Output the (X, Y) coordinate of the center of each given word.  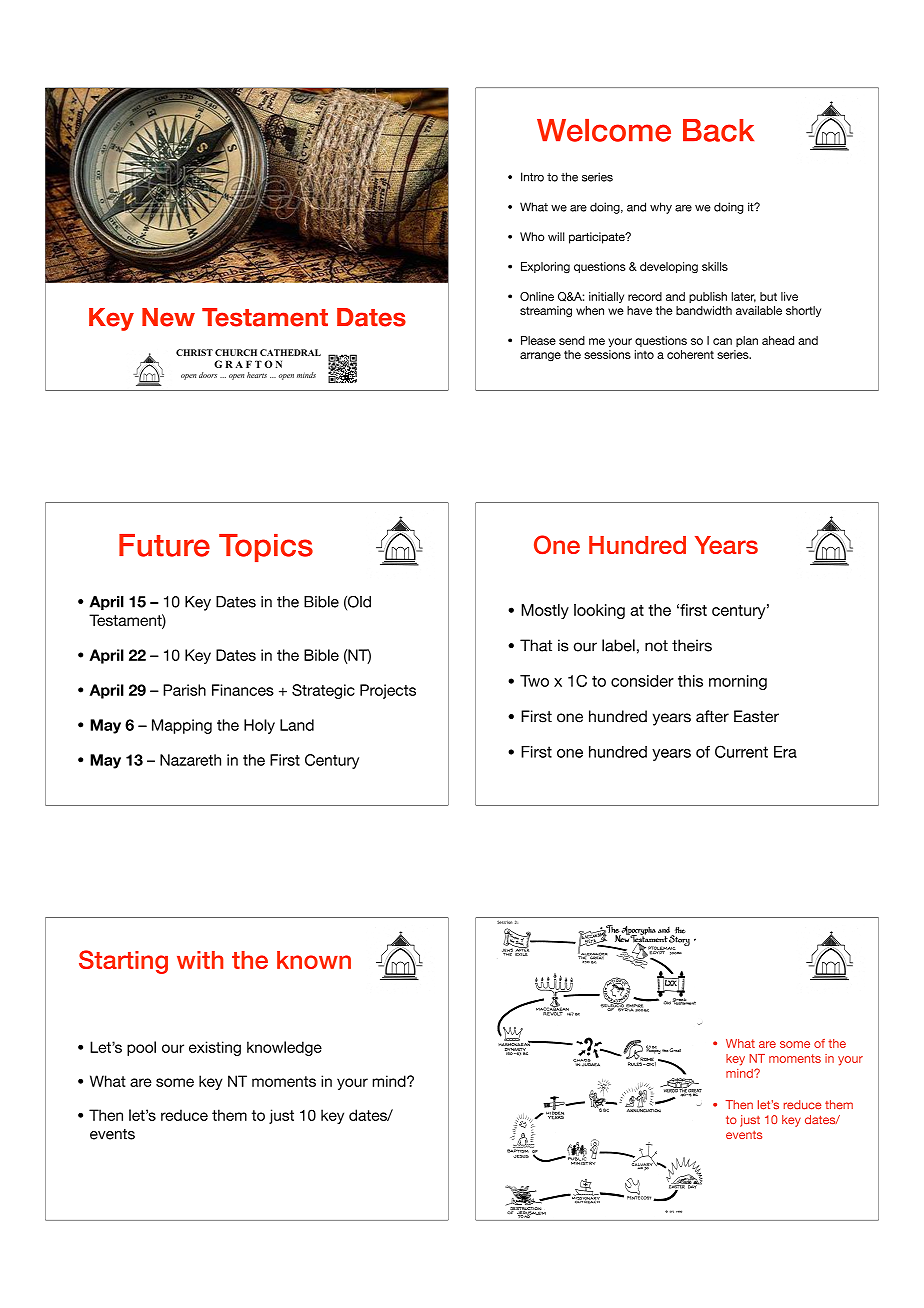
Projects (388, 691)
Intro (532, 177)
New (168, 317)
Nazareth (190, 760)
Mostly (545, 611)
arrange (540, 356)
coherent (690, 354)
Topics (266, 548)
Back (718, 130)
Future (164, 545)
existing (215, 1048)
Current (741, 751)
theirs (692, 645)
